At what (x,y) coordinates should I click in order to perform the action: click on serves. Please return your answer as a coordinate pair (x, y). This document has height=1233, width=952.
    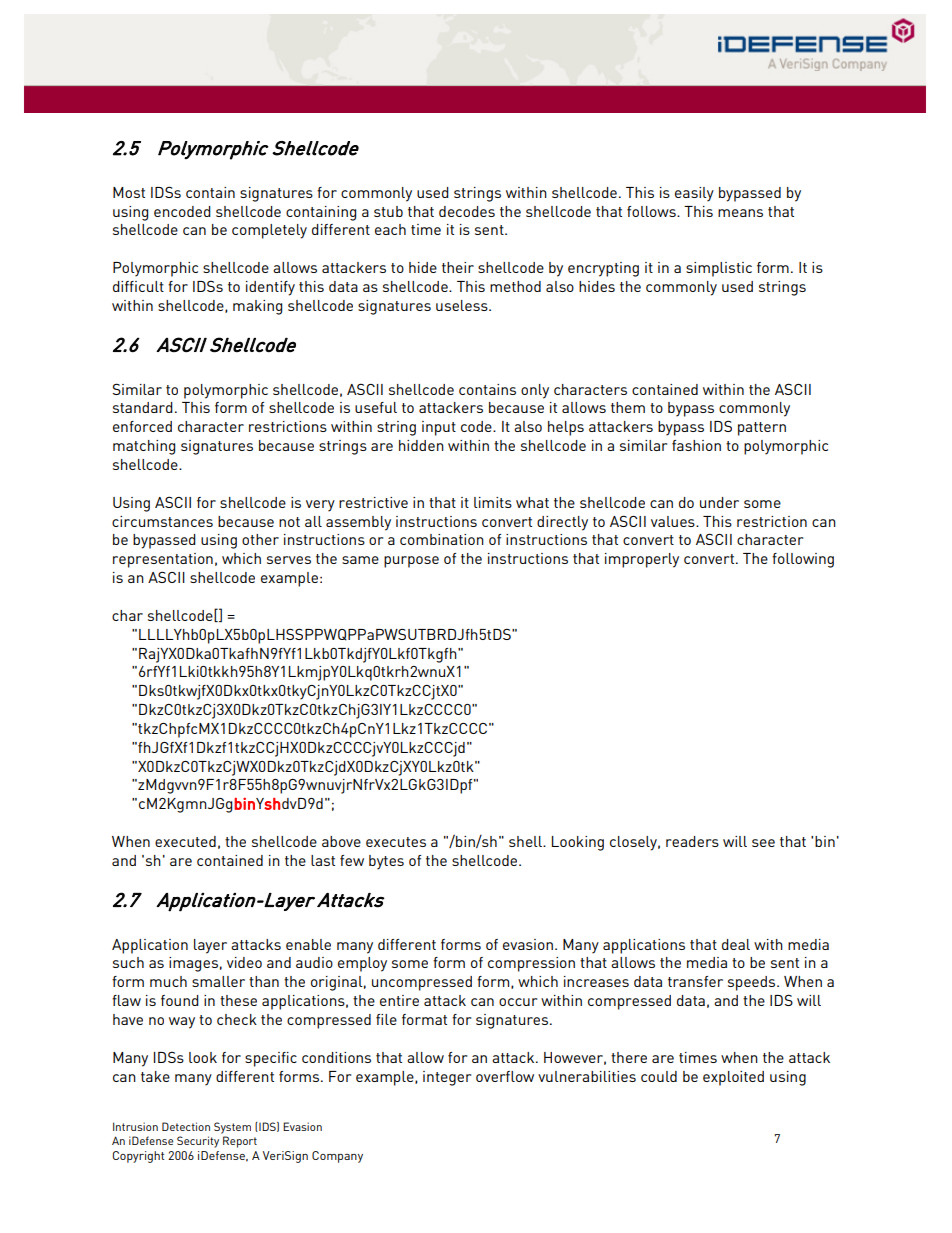
    Looking at the image, I should click on (289, 560).
